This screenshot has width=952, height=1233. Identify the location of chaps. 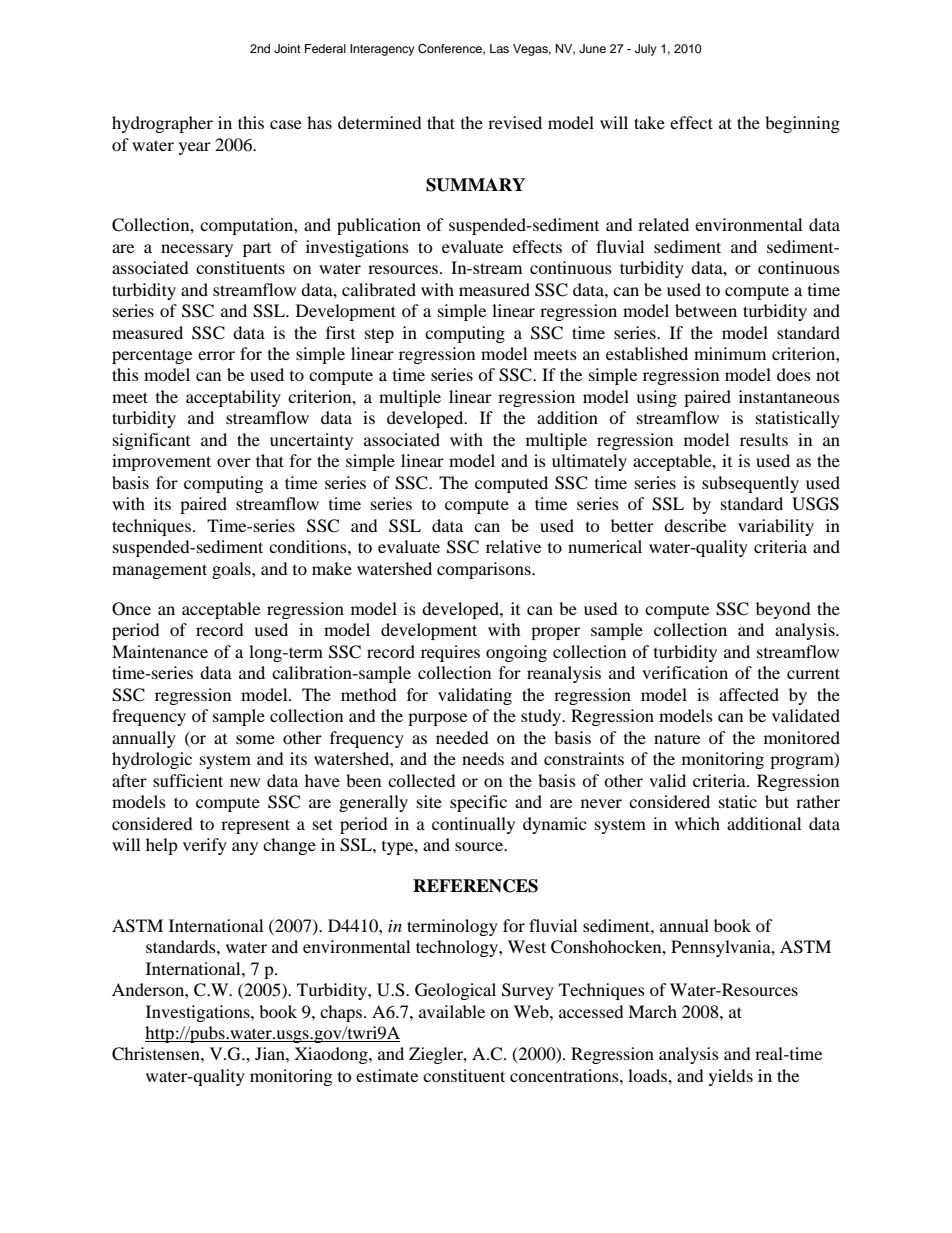
(342, 1013).
